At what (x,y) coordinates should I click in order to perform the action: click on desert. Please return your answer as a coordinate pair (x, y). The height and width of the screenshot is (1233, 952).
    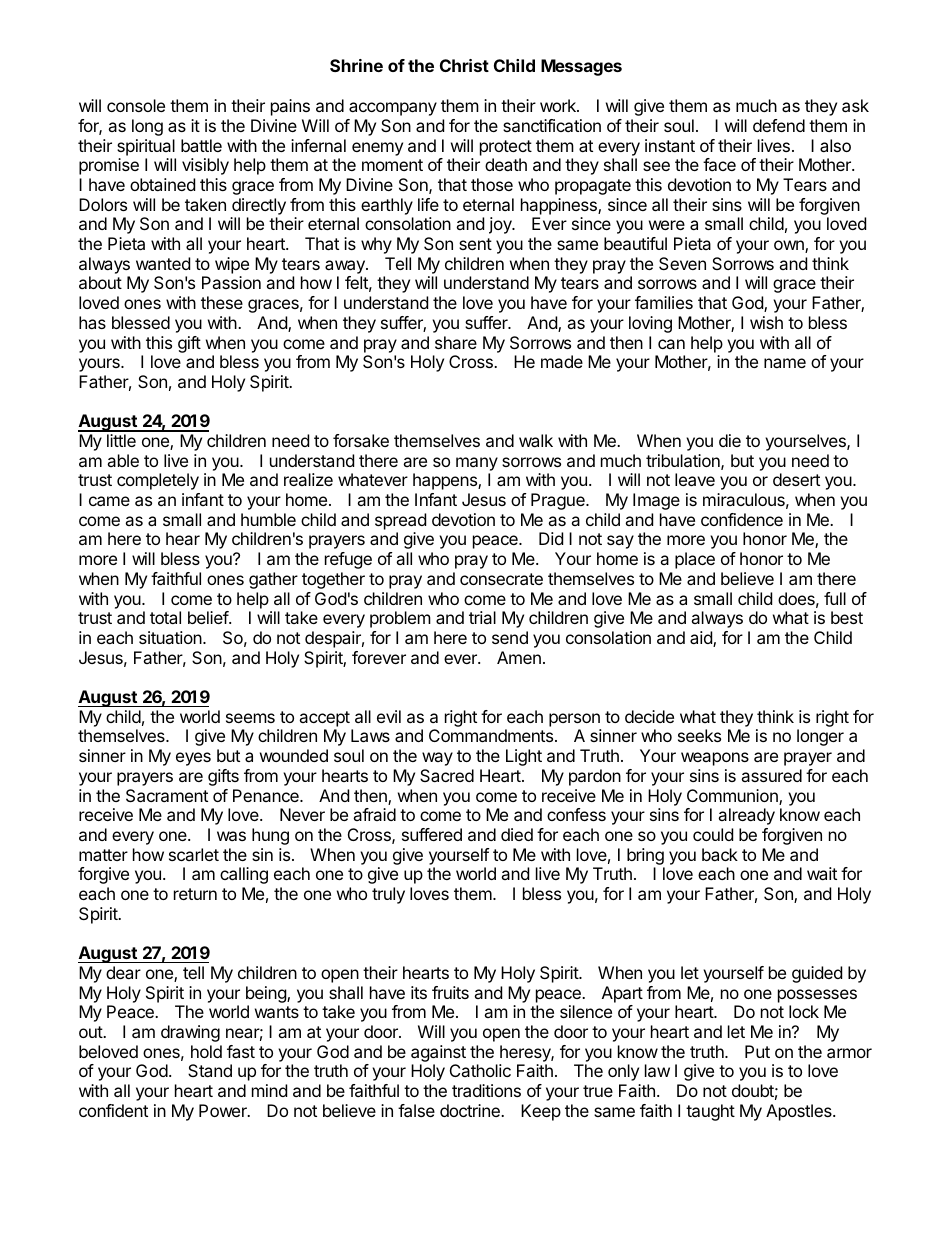
    Looking at the image, I should click on (796, 479).
